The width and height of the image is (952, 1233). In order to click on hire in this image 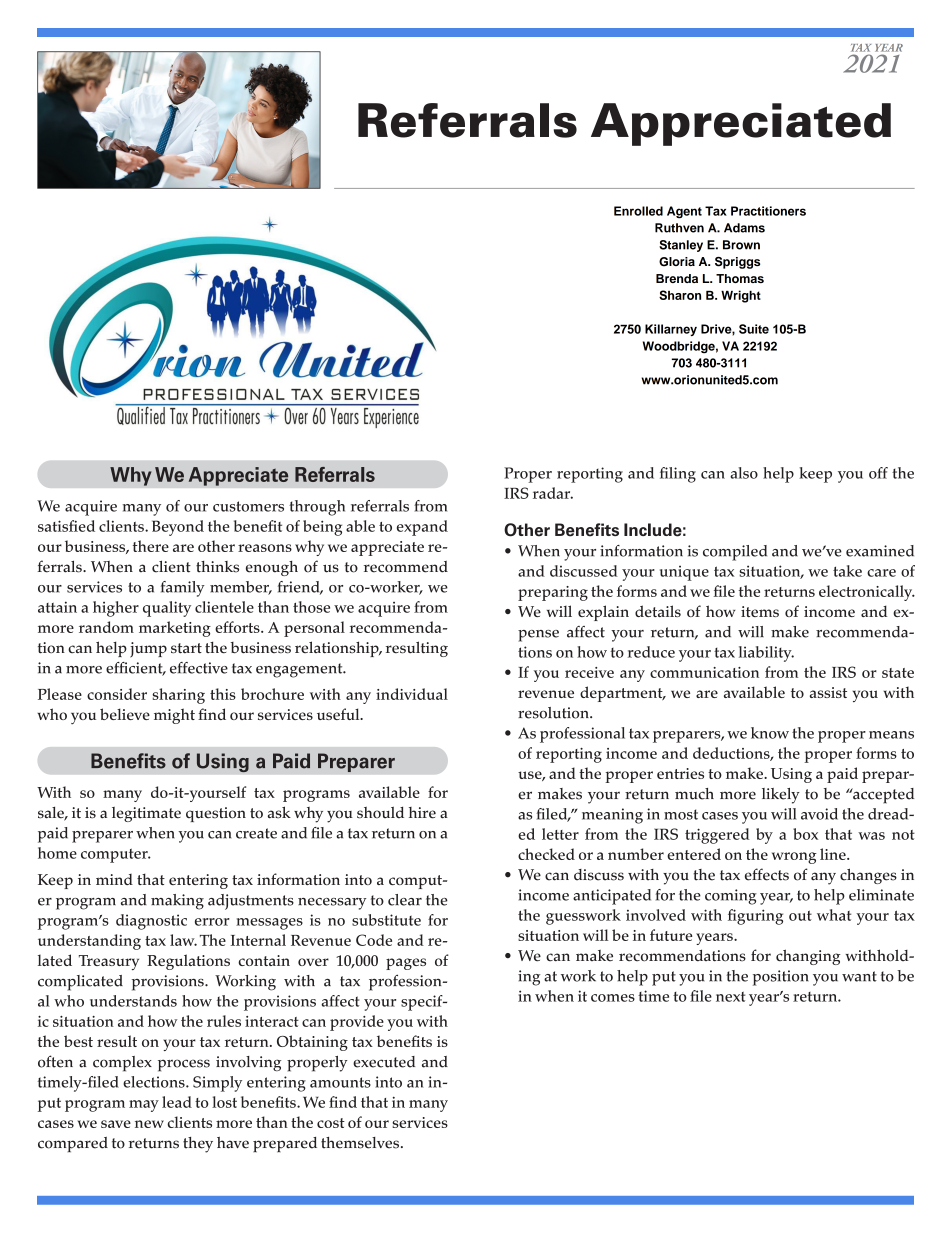, I will do `click(422, 813)`.
